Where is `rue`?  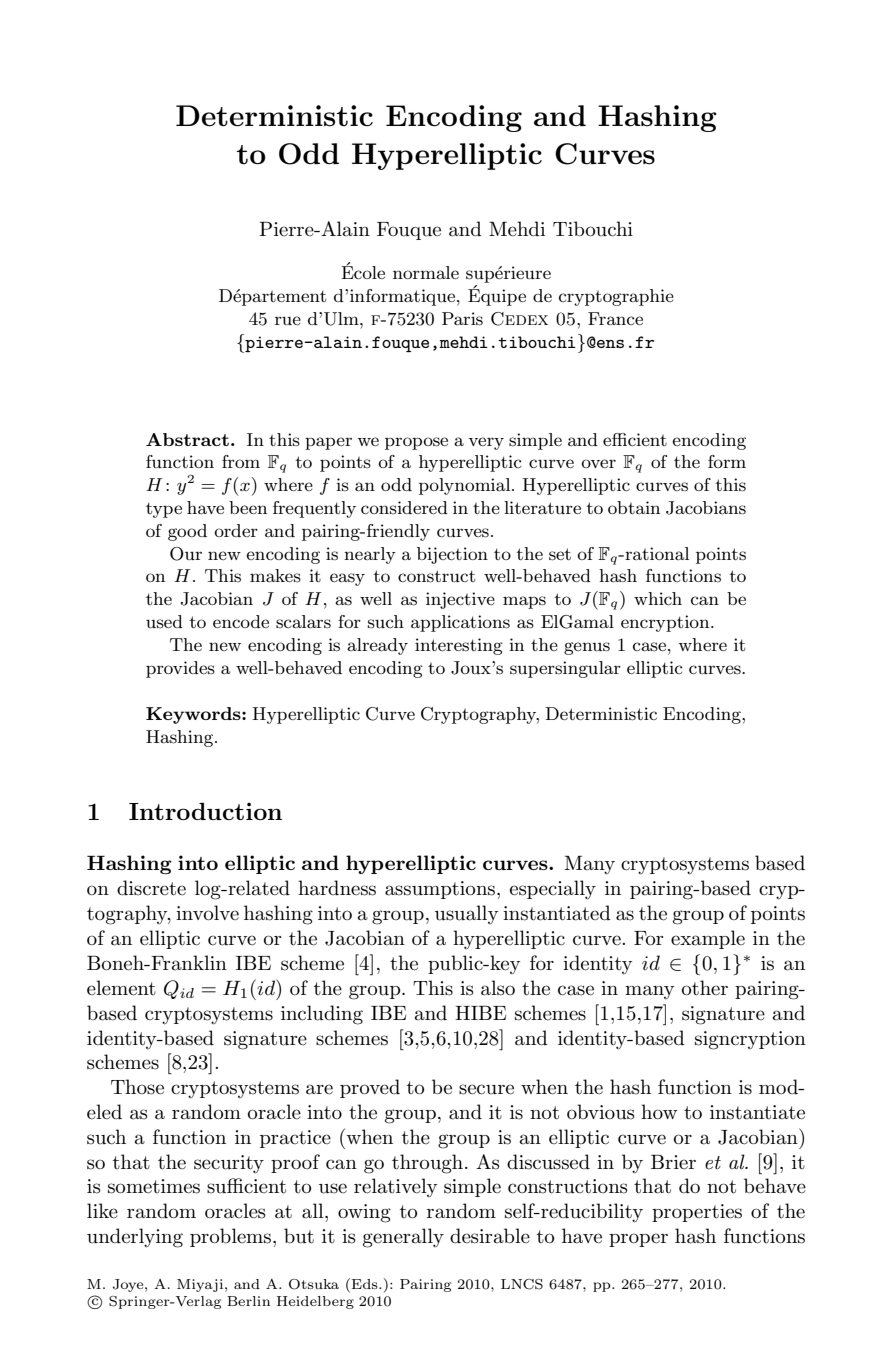
rue is located at coordinates (288, 320).
